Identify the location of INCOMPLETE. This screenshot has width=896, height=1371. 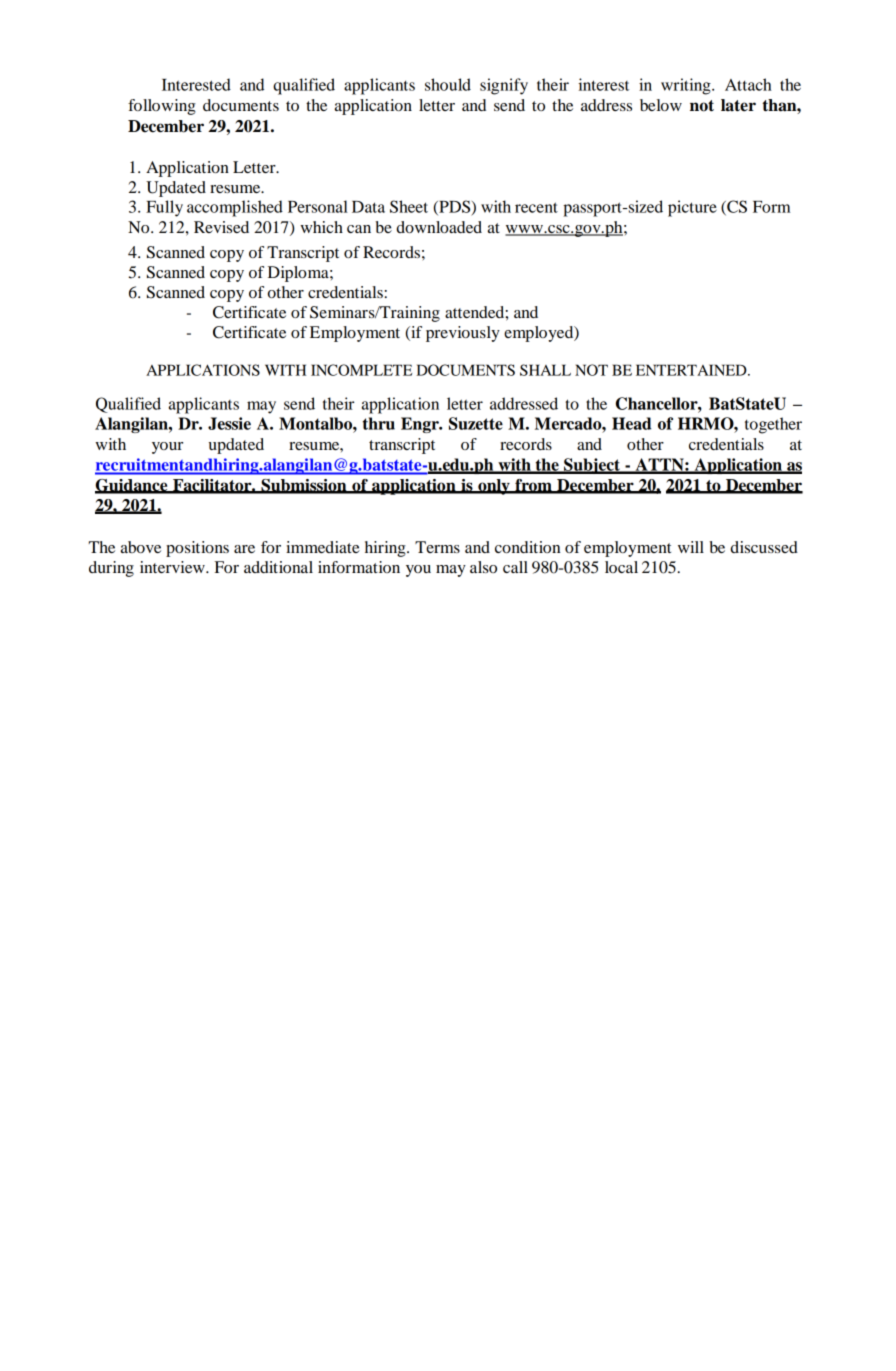
(361, 370).
